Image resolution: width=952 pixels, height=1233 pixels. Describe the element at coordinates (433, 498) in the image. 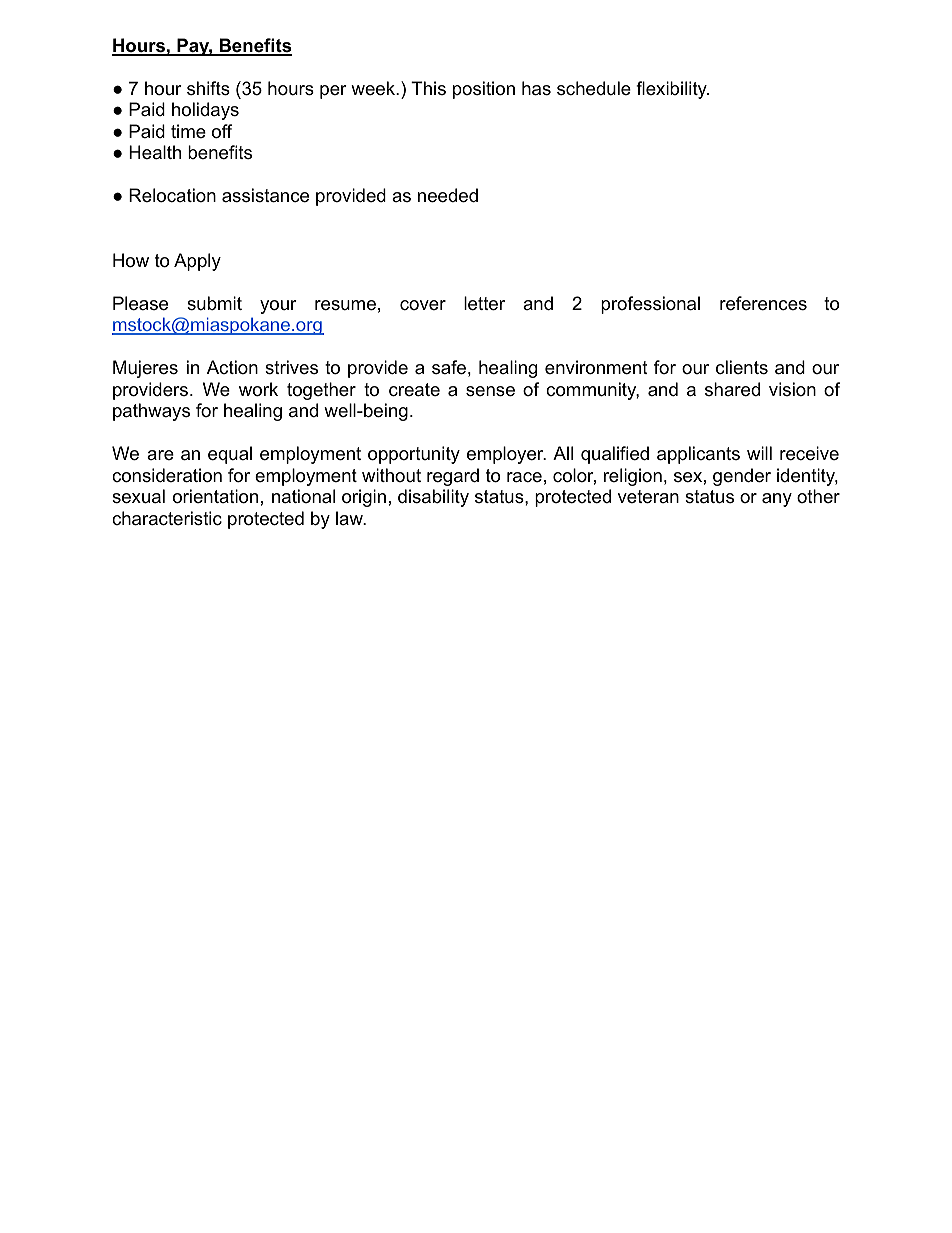

I see `disability` at that location.
